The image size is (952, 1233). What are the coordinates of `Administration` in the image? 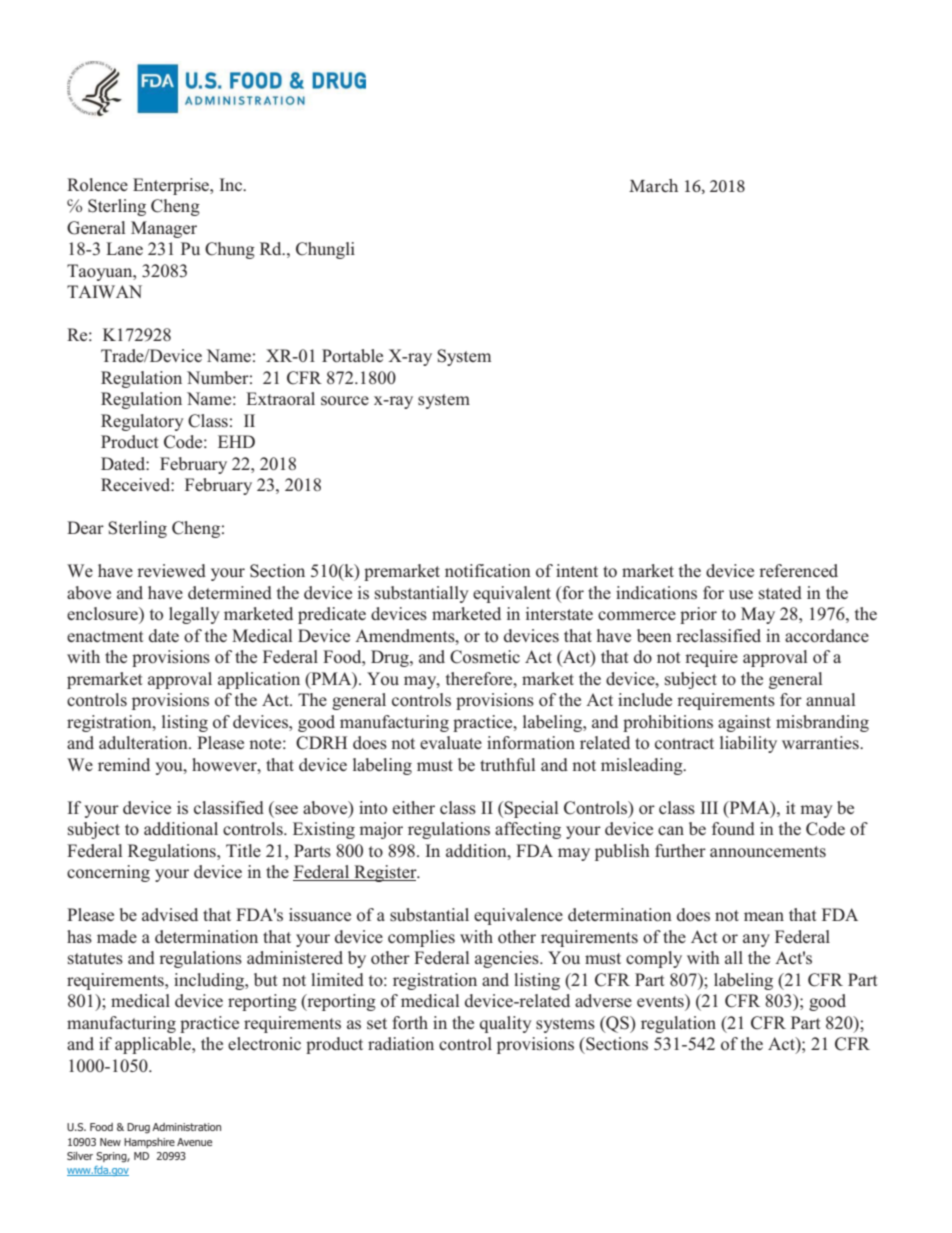 It's located at (186, 1127).
